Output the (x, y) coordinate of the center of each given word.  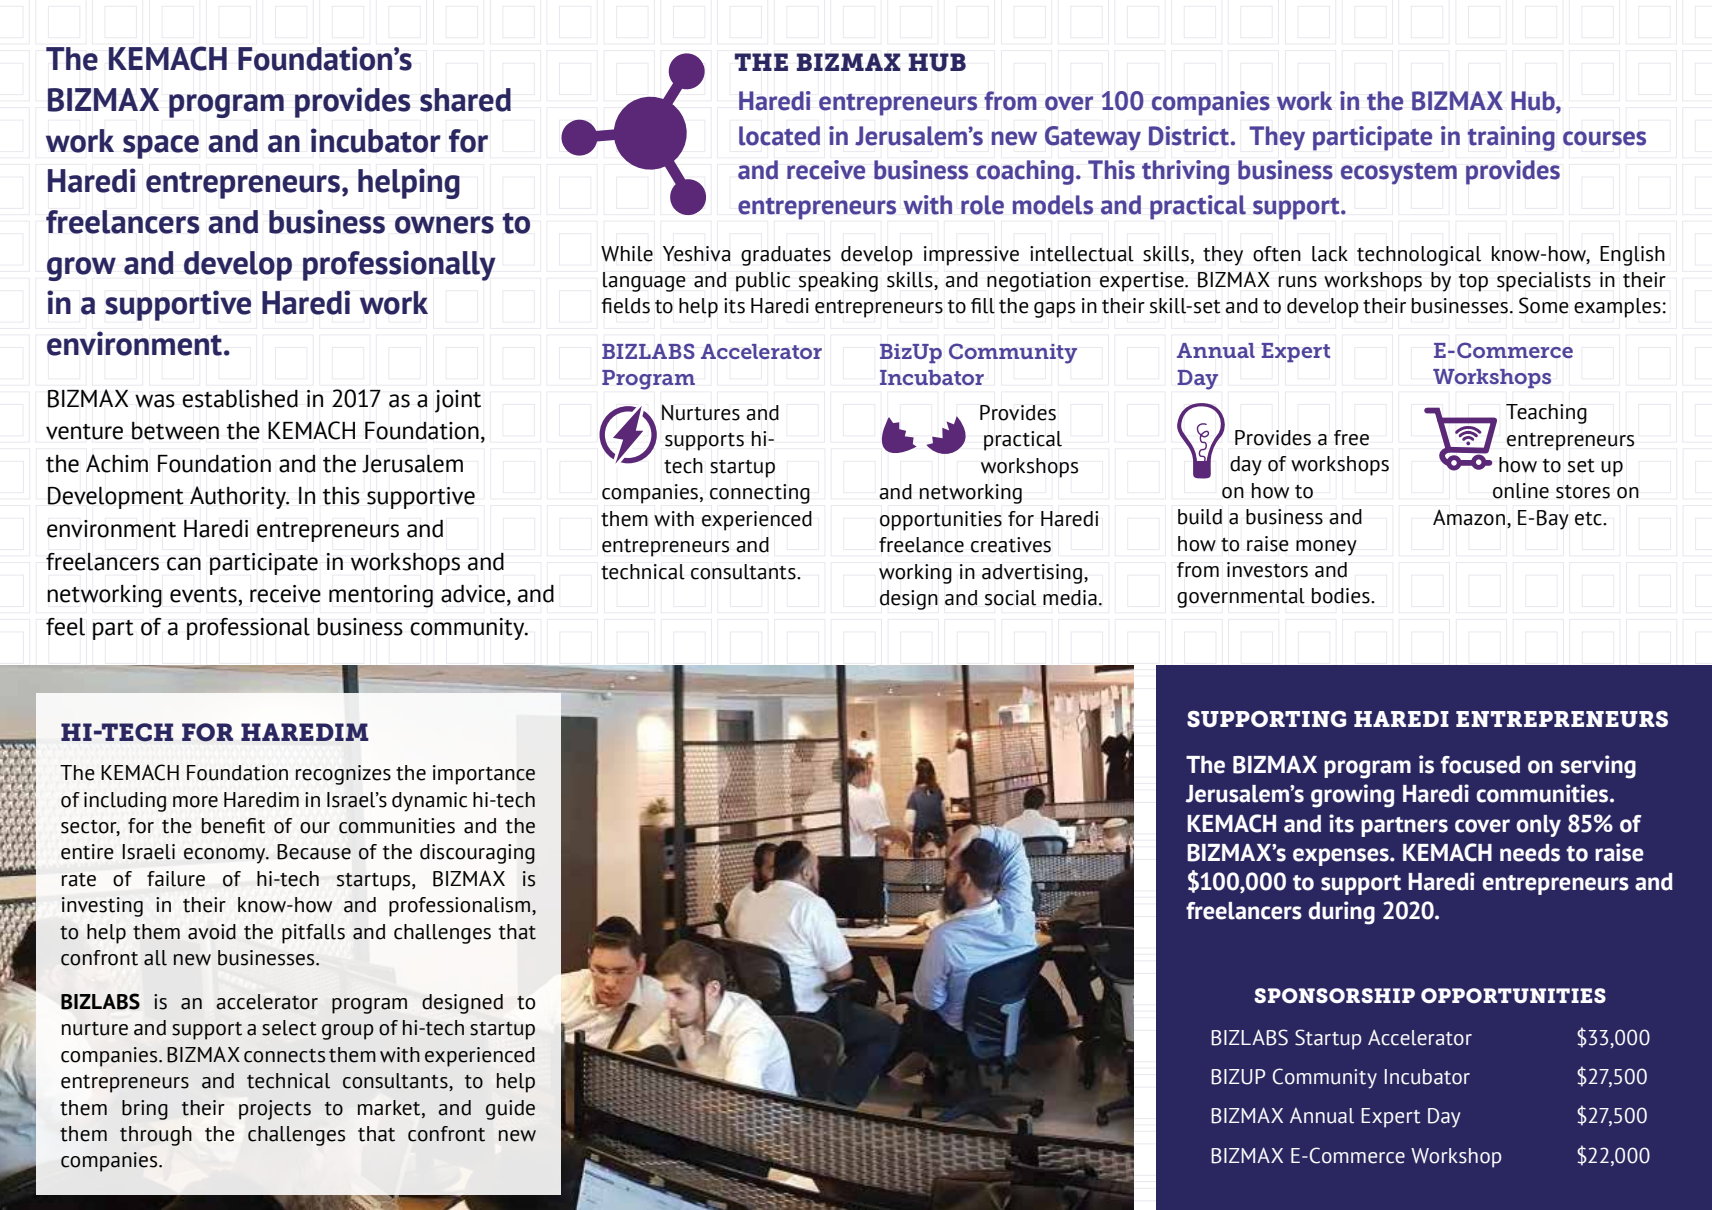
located (779, 136)
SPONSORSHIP (1334, 995)
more (195, 802)
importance (484, 775)
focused (1480, 765)
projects (275, 1110)
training (1511, 138)
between (175, 431)
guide (510, 1110)
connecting (760, 494)
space (161, 147)
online (1521, 491)
